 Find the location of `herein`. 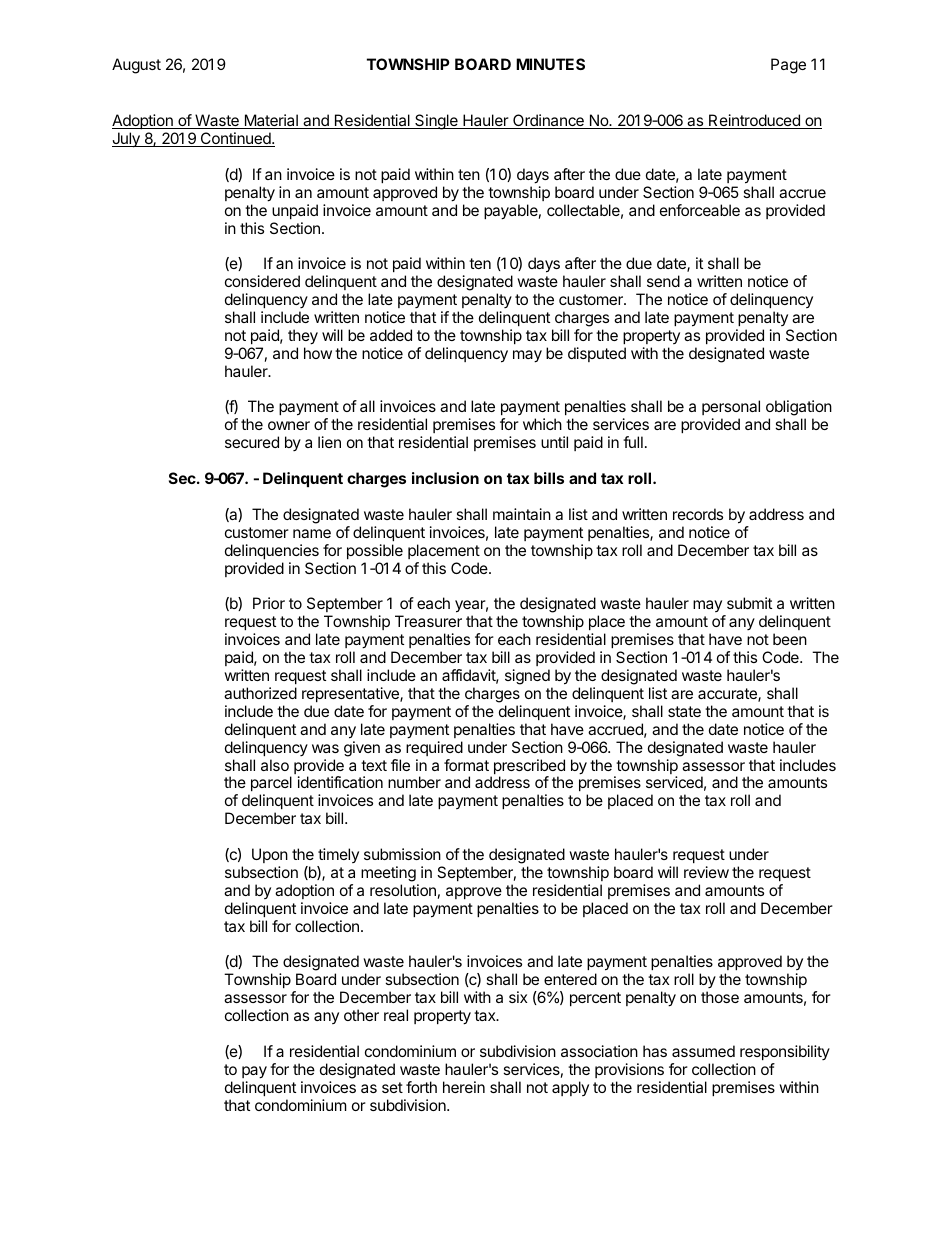

herein is located at coordinates (464, 1087).
